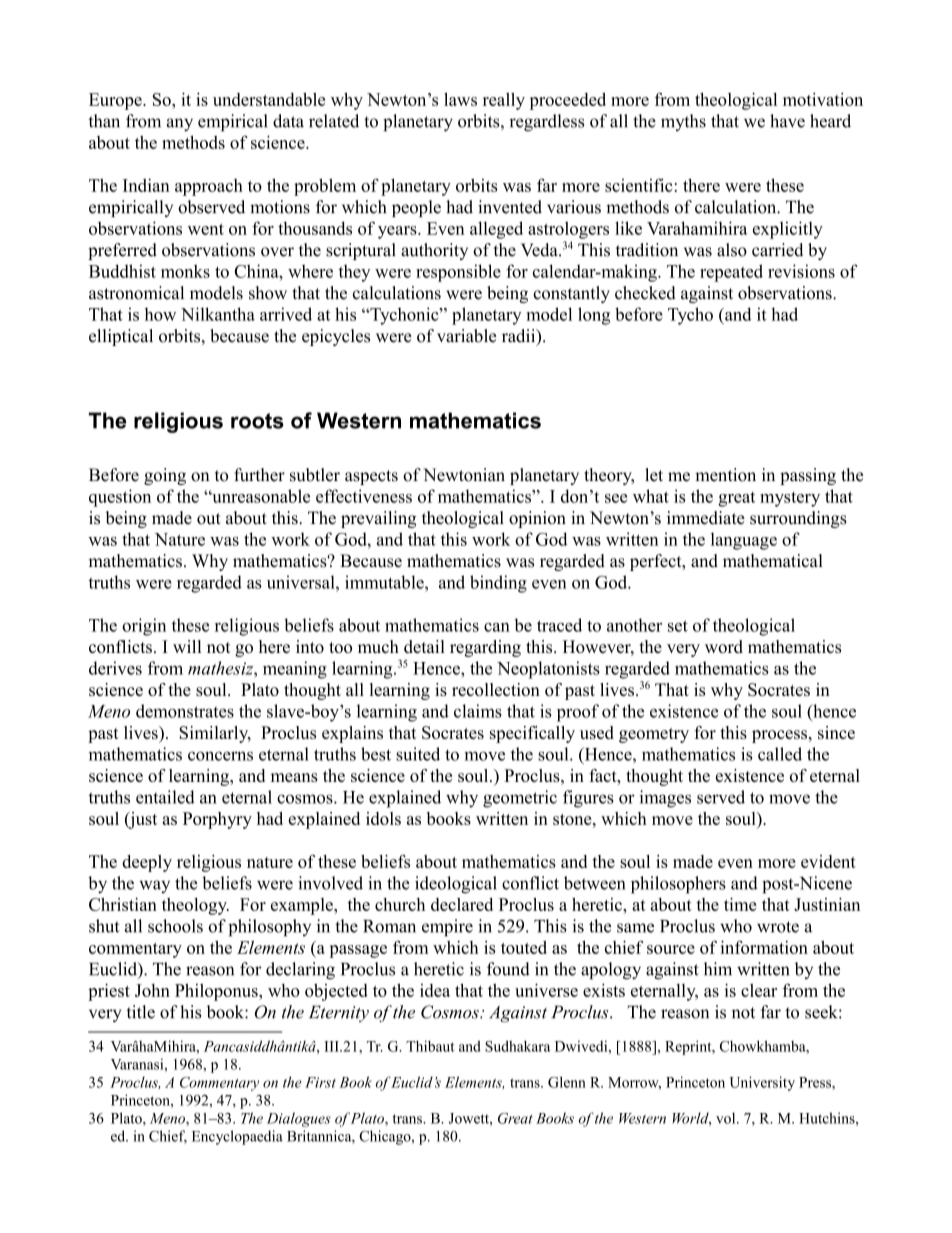 This screenshot has width=952, height=1233. I want to click on aspects, so click(371, 477).
